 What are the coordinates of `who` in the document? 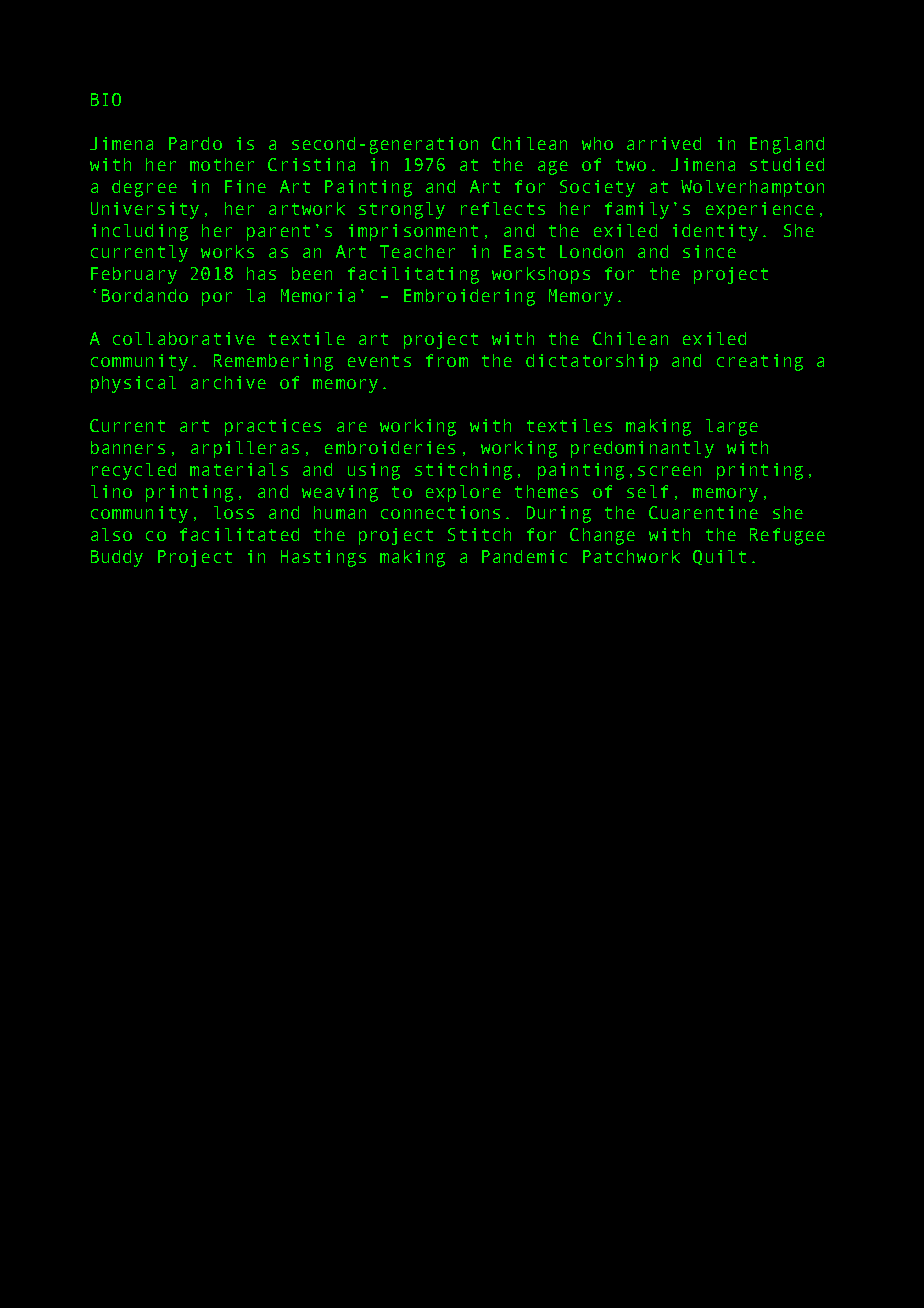 It's located at (597, 143).
